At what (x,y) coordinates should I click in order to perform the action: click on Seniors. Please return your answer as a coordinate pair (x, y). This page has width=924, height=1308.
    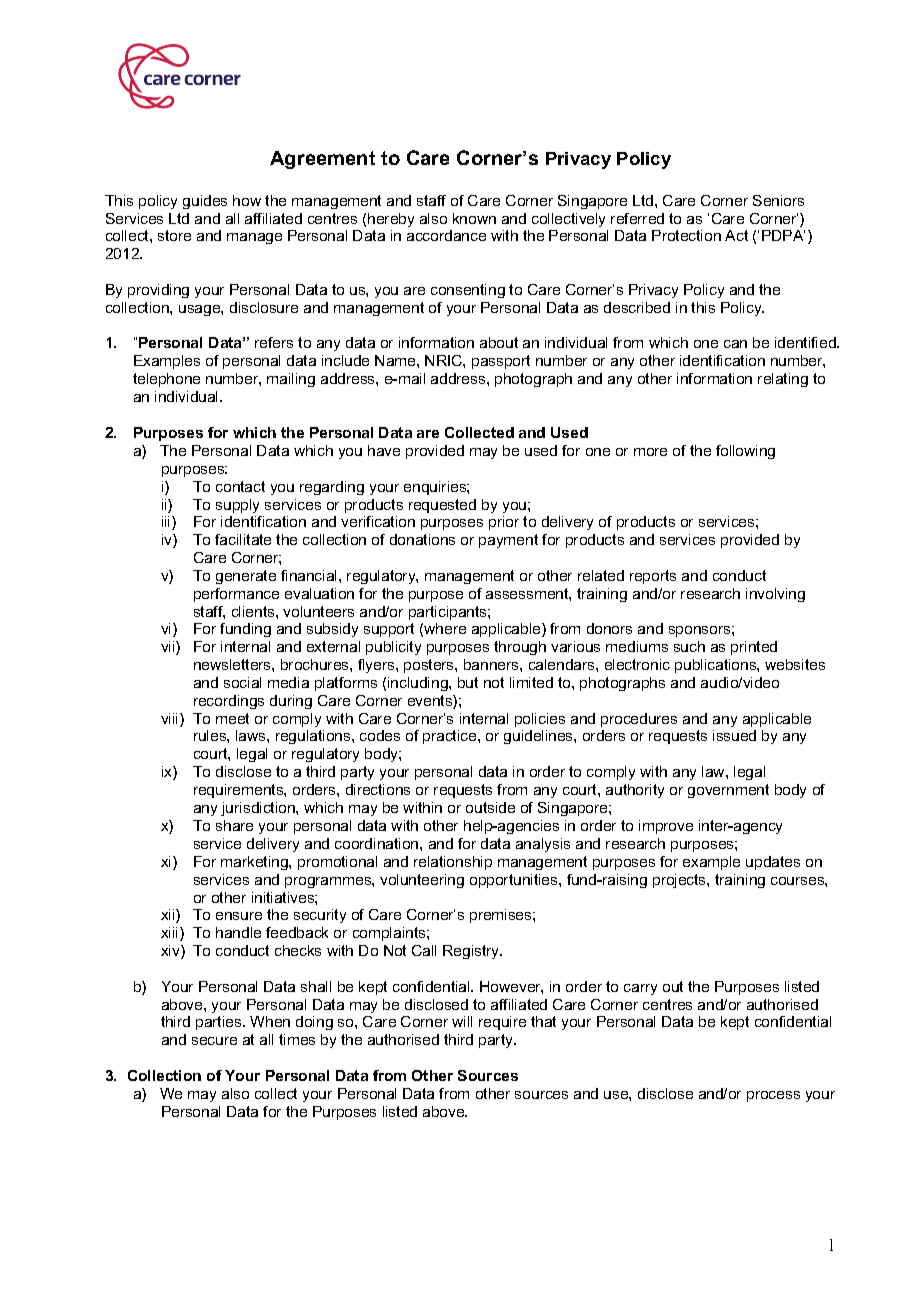
    Looking at the image, I should click on (778, 200).
